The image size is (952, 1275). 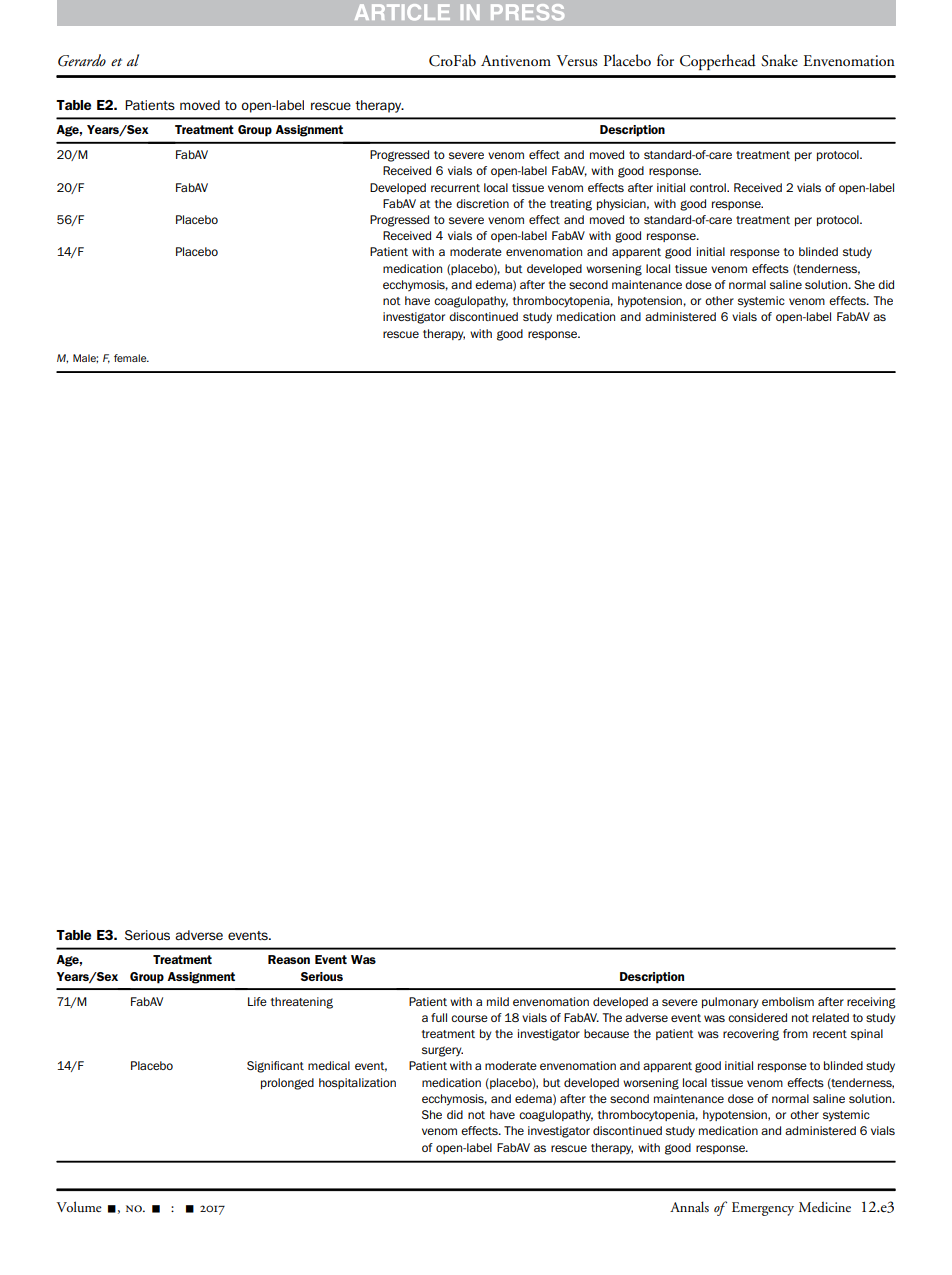 What do you see at coordinates (788, 1001) in the document?
I see `embolism` at bounding box center [788, 1001].
